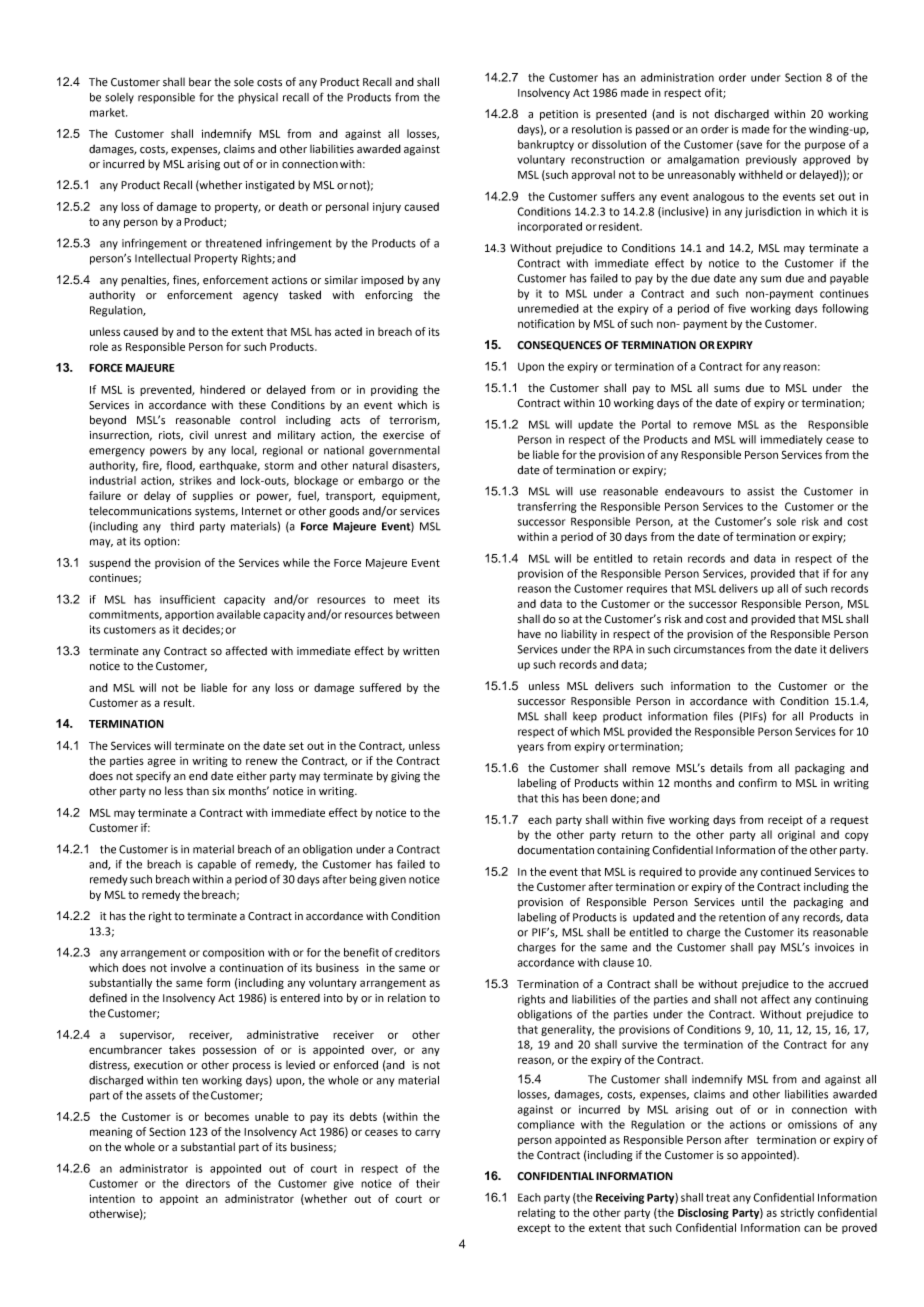 This document has height=1307, width=924. Describe the element at coordinates (222, 389) in the document. I see `hindered` at that location.
